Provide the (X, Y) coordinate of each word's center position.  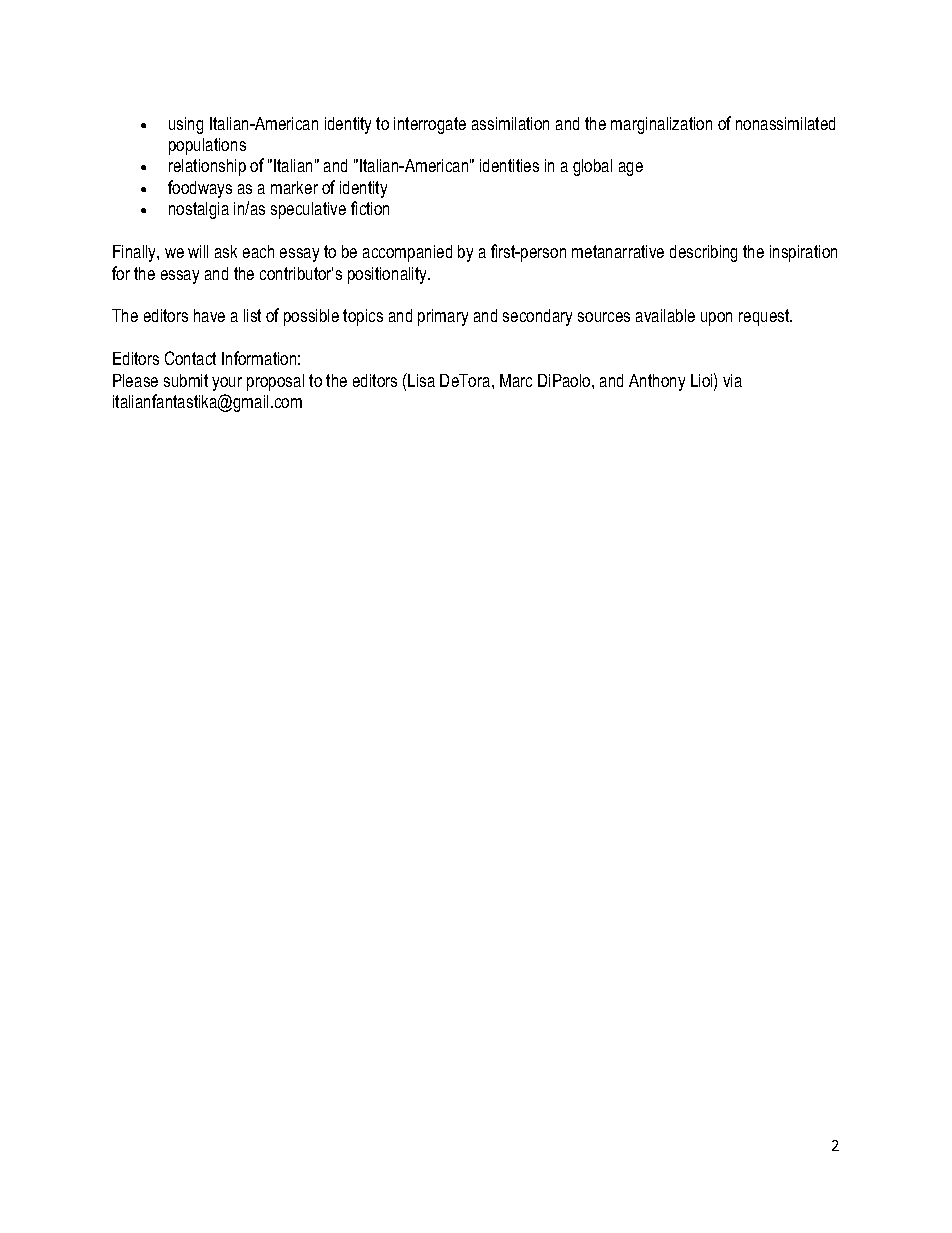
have (209, 315)
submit (186, 380)
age (631, 169)
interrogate (430, 125)
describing (703, 253)
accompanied (407, 253)
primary (443, 317)
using (186, 125)
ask (226, 251)
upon (716, 319)
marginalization (661, 125)
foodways (200, 189)
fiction (370, 208)
